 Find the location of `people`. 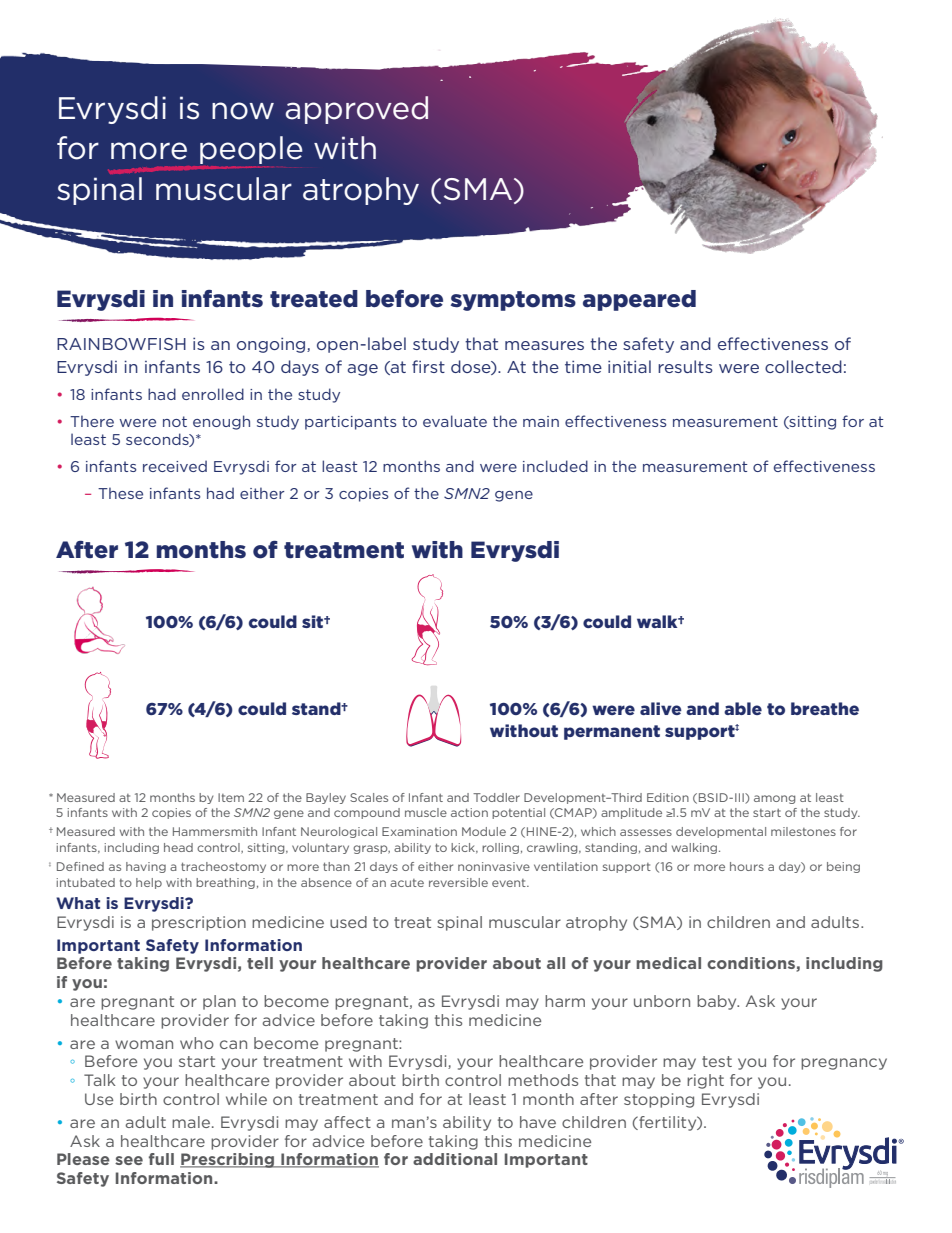

people is located at coordinates (251, 151).
